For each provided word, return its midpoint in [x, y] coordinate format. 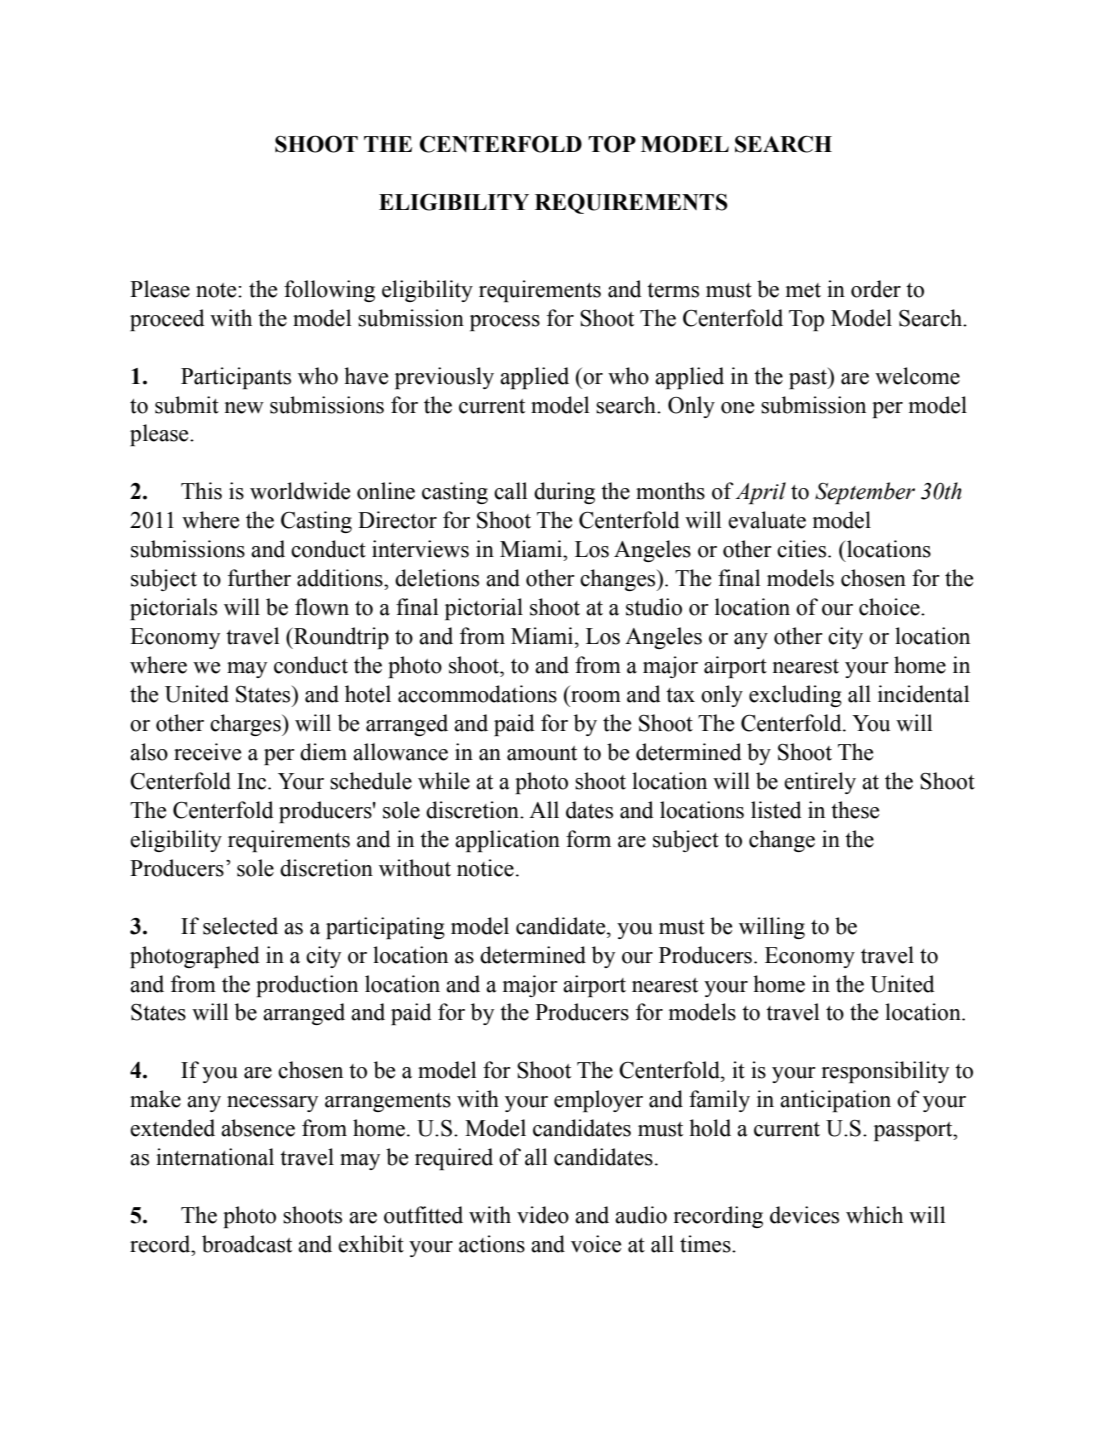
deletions [437, 578]
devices [804, 1215]
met [803, 290]
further [259, 578]
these [855, 810]
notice [485, 868]
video [543, 1215]
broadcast [247, 1244]
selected [240, 926]
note [217, 290]
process [505, 323]
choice [890, 607]
